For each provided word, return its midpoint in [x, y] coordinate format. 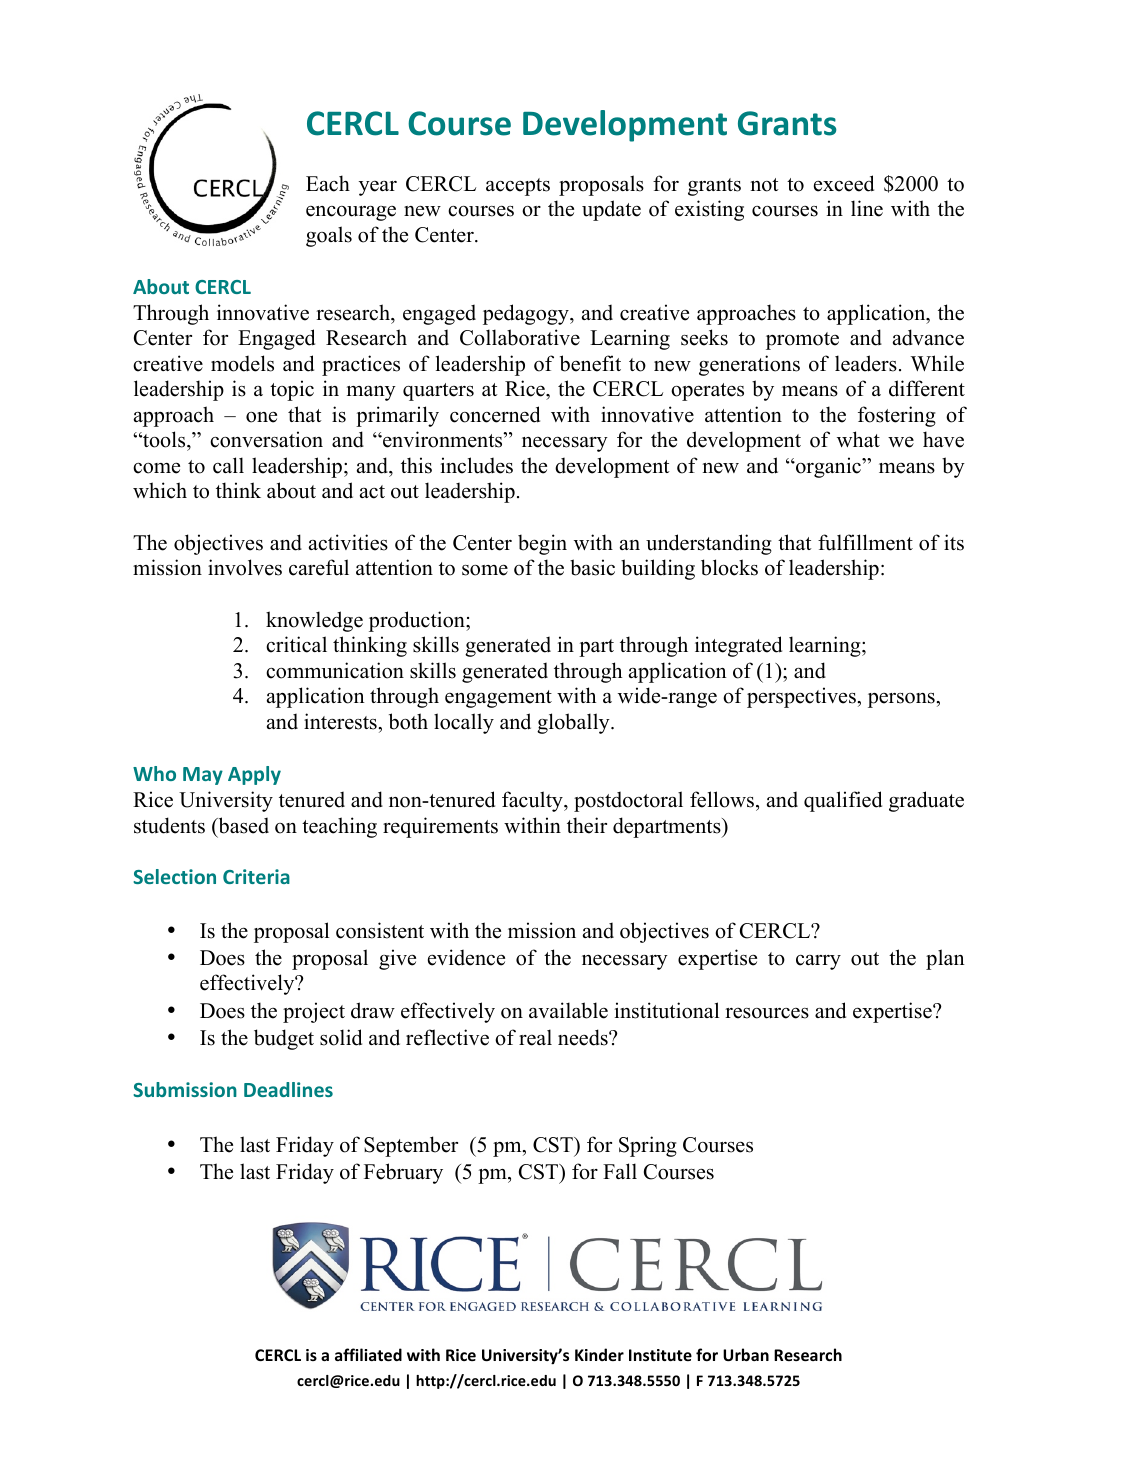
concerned [495, 414]
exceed [844, 183]
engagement [498, 699]
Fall [620, 1171]
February [403, 1173]
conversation [266, 439]
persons [902, 700]
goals [329, 236]
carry [818, 962]
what [858, 439]
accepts [518, 187]
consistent [380, 930]
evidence [466, 957]
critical [296, 644]
